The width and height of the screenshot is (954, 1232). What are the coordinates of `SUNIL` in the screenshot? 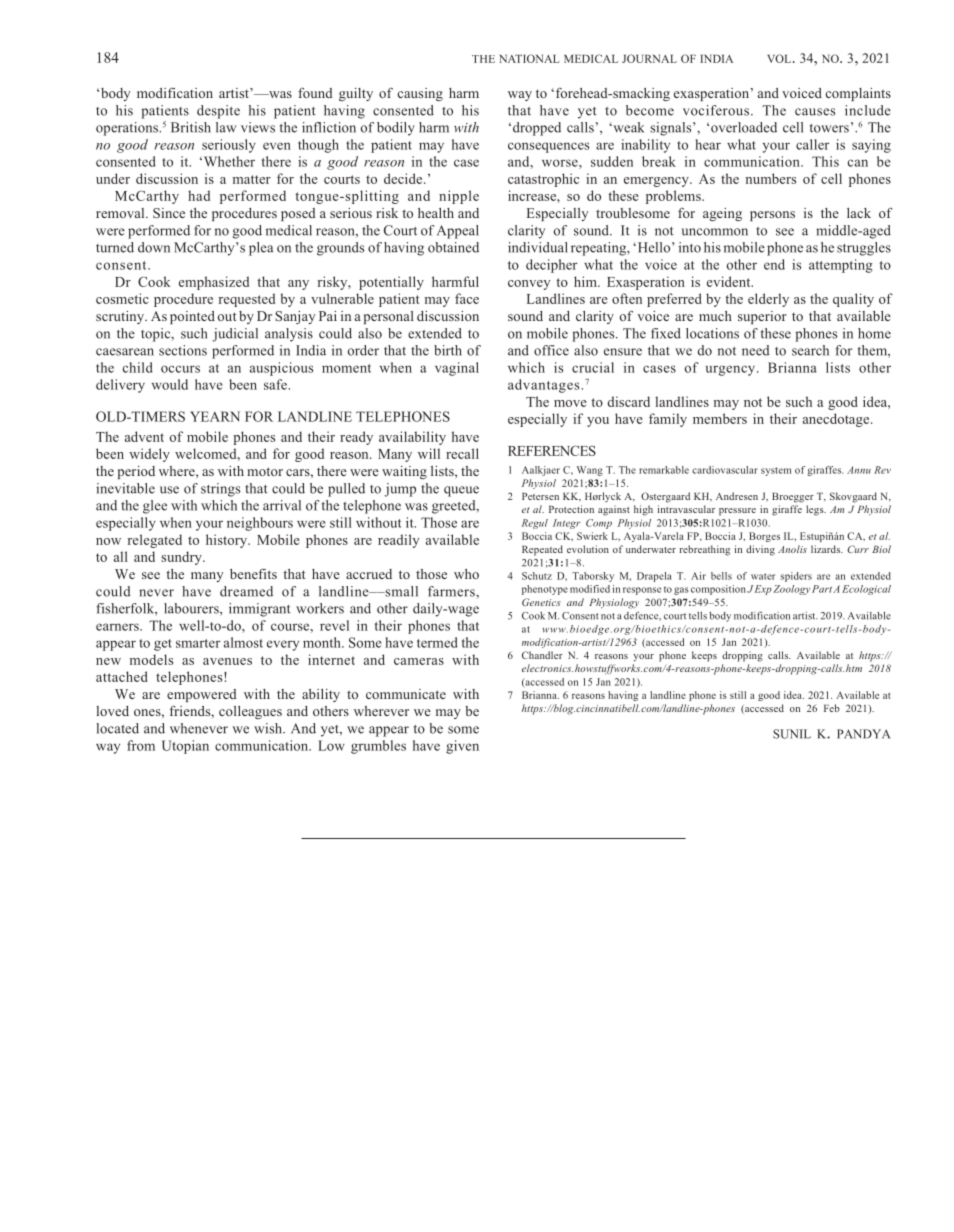 It's located at (792, 734).
